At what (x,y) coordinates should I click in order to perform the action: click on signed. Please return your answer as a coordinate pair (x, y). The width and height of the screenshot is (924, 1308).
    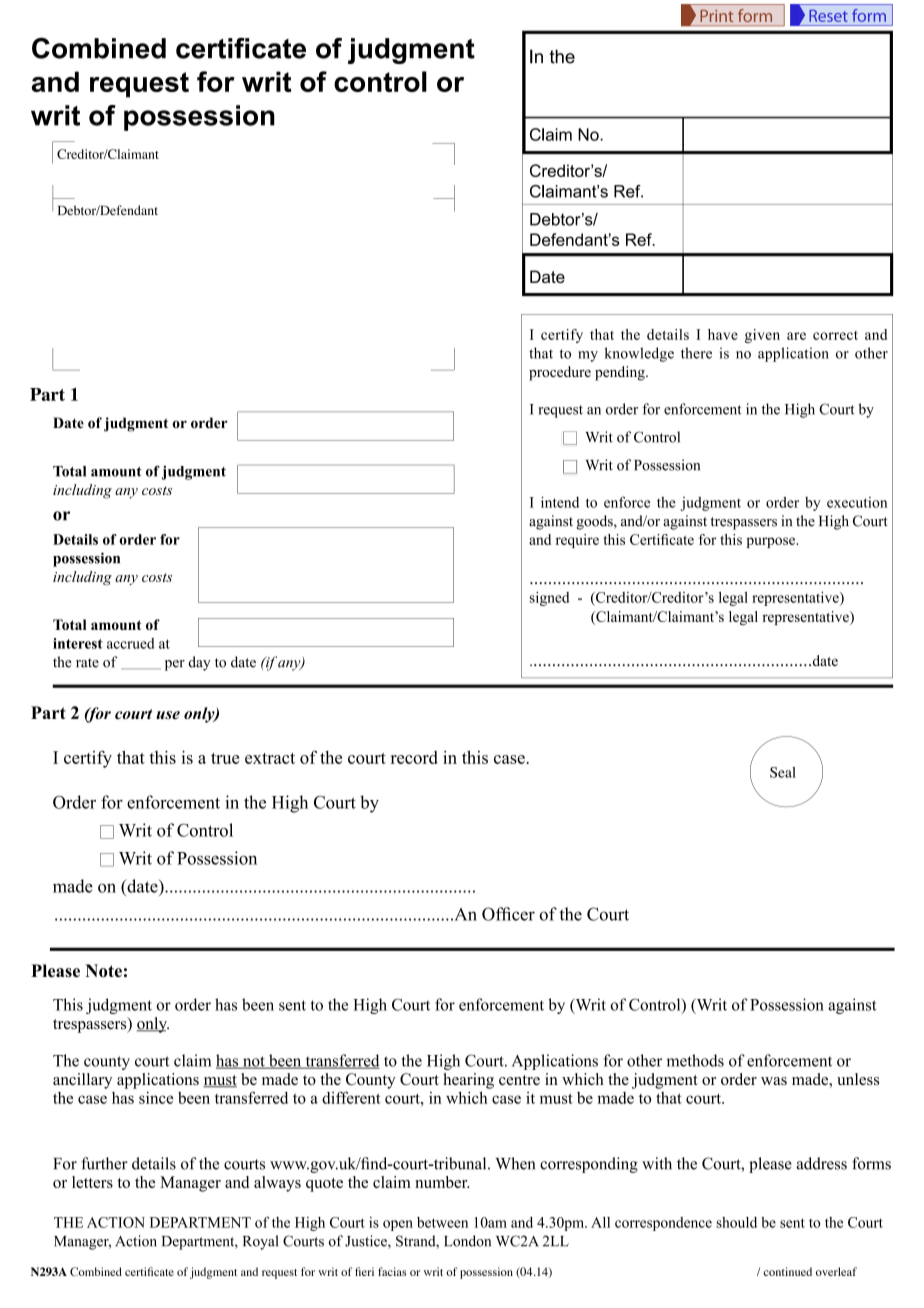
    Looking at the image, I should click on (549, 599).
